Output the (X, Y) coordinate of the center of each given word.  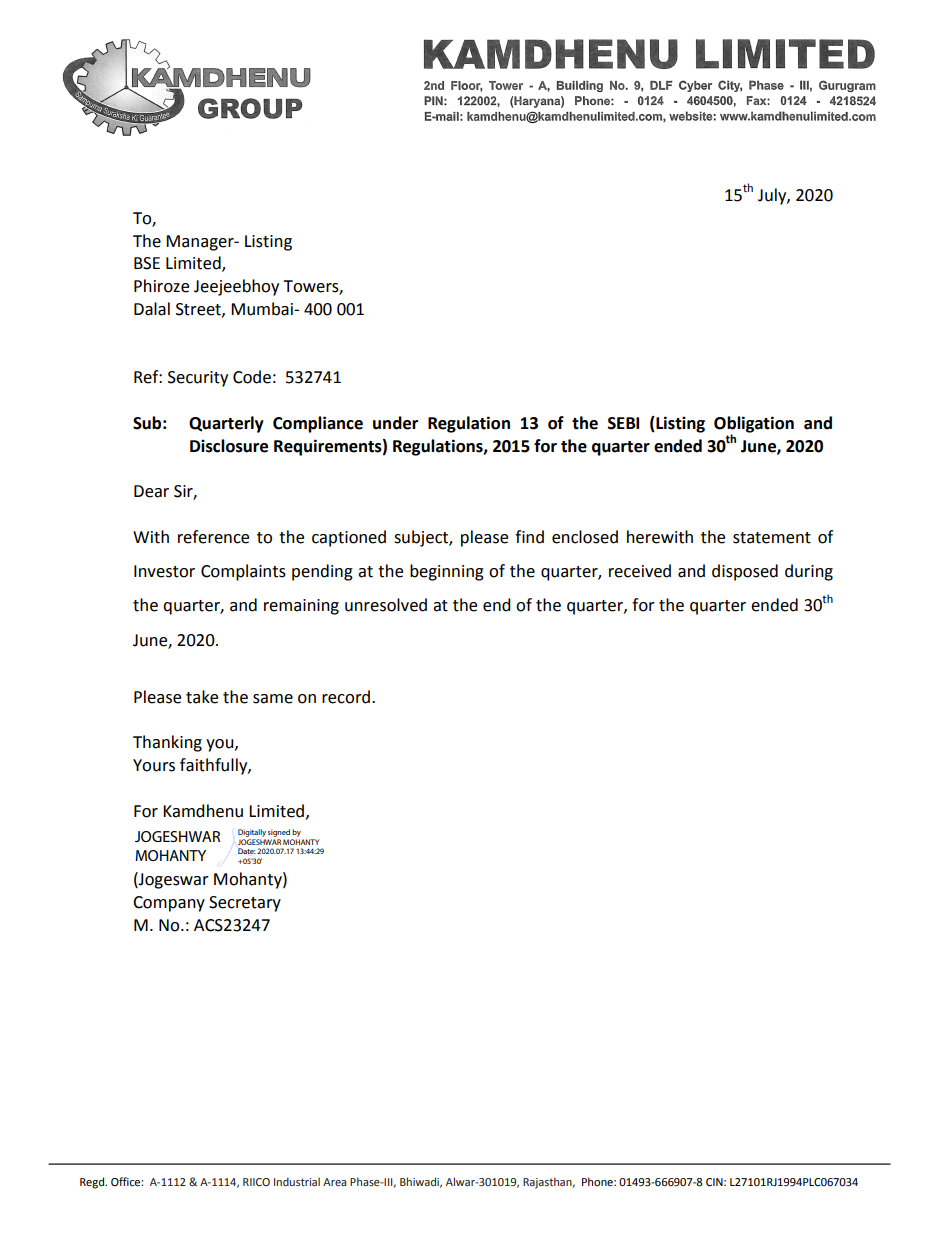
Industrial (297, 1181)
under (395, 423)
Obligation (754, 425)
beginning (447, 572)
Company (169, 904)
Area (334, 1182)
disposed (745, 572)
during (809, 572)
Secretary (245, 904)
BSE (147, 263)
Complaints (243, 572)
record (346, 697)
